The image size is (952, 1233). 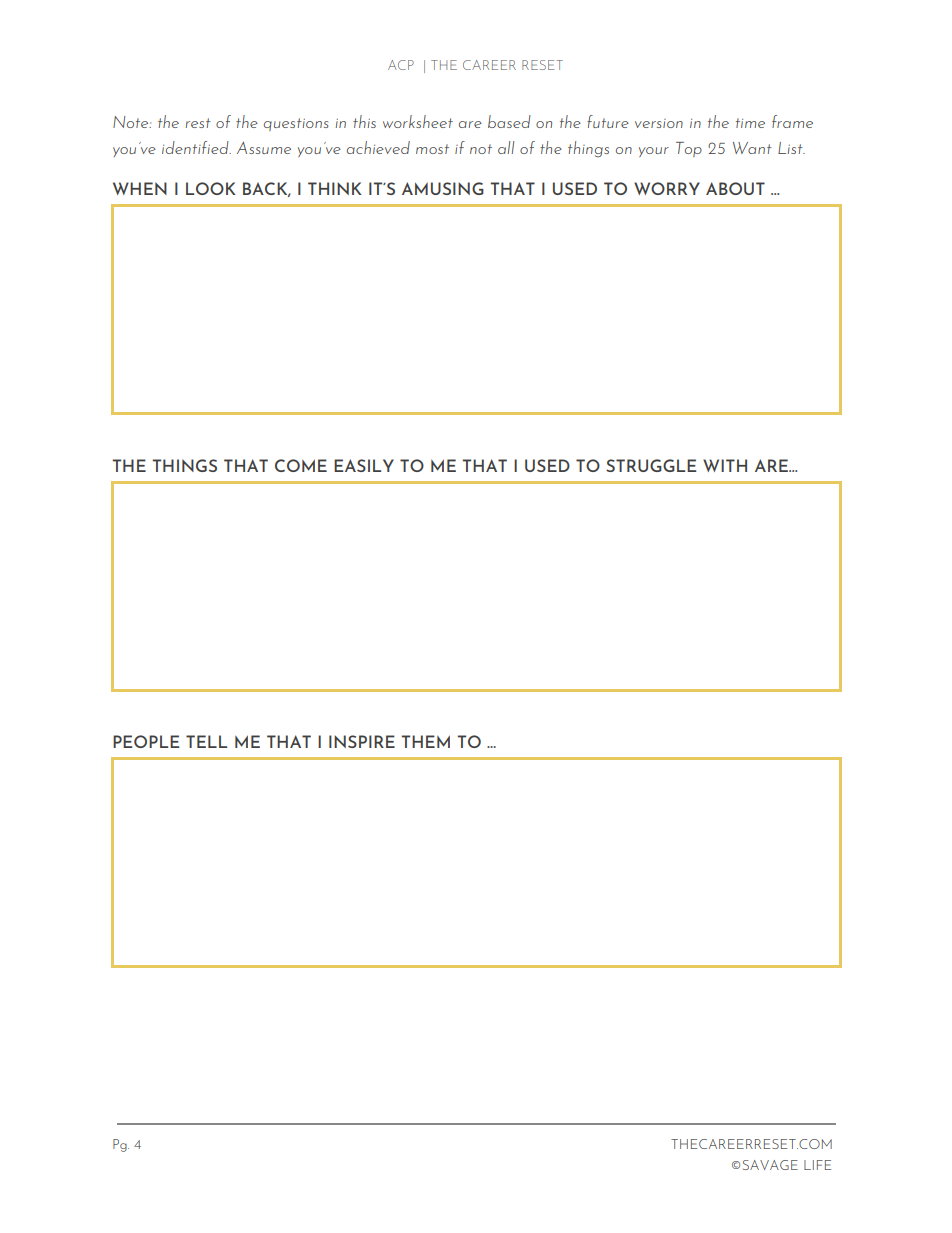 I want to click on WITH, so click(x=725, y=465).
